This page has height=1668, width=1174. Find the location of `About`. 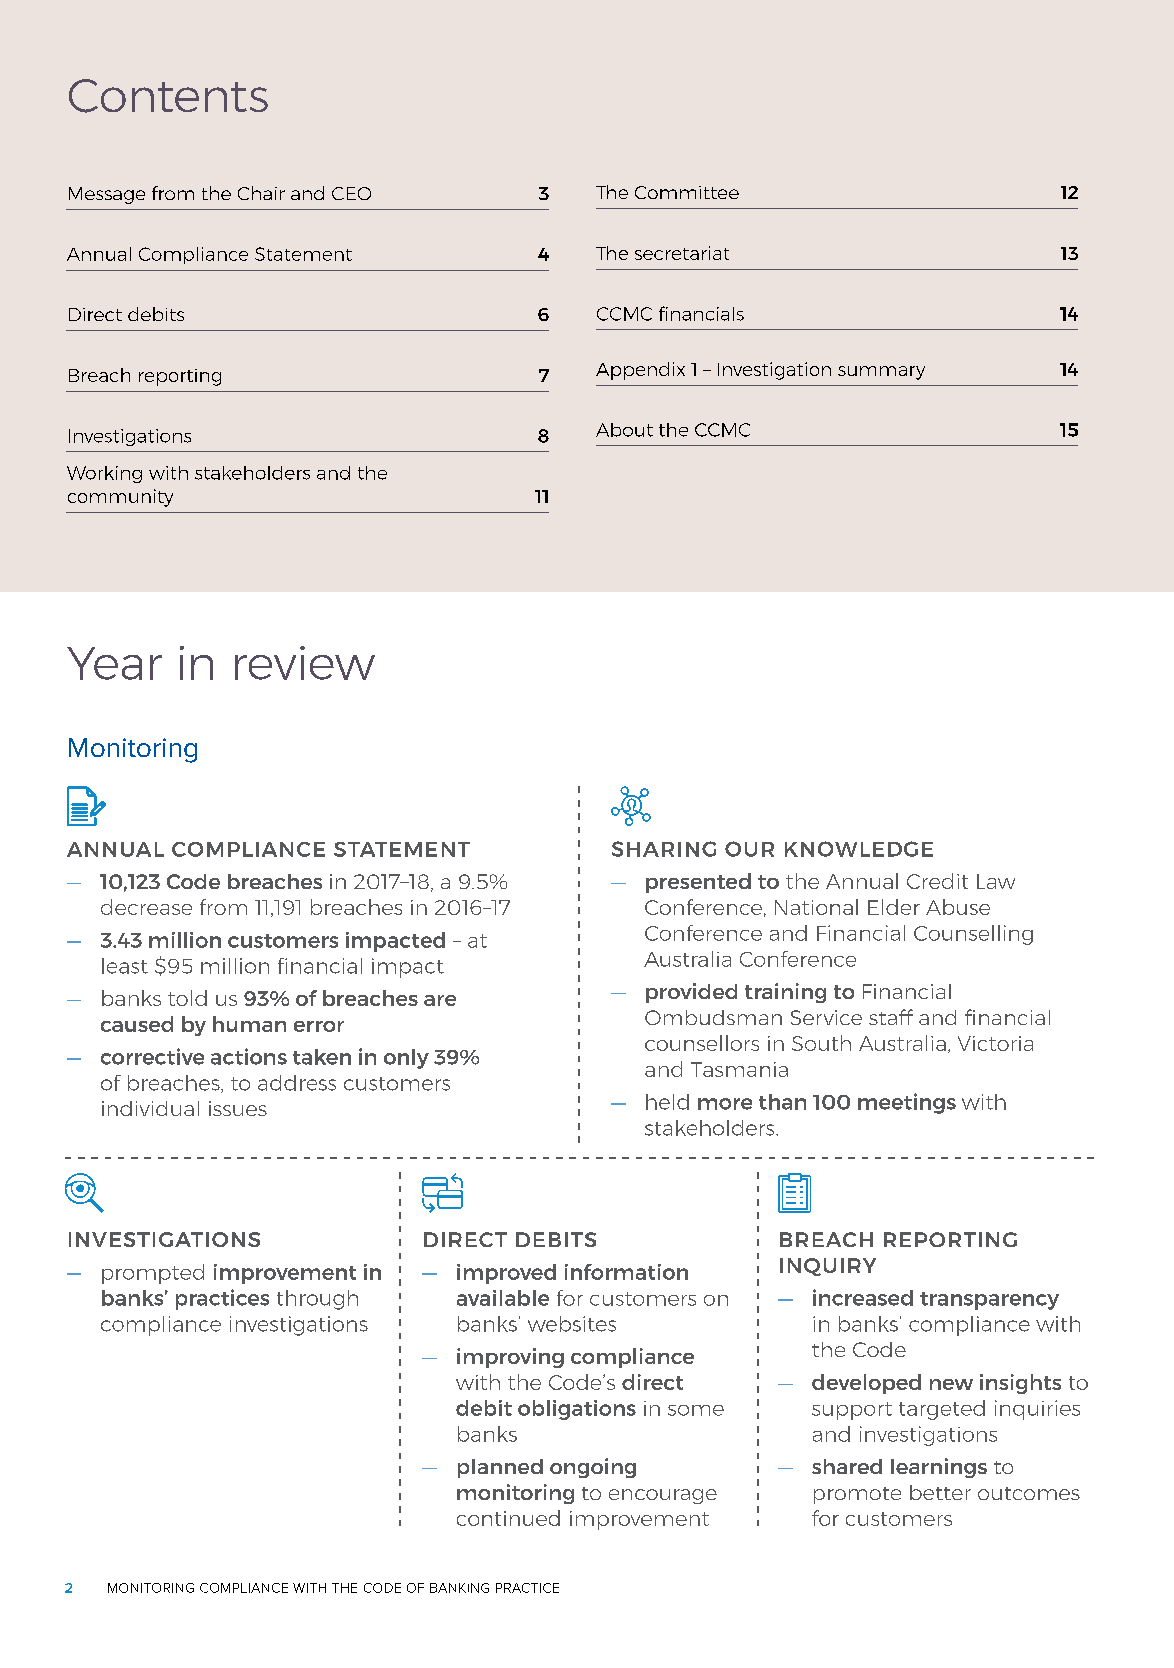

About is located at coordinates (624, 430).
